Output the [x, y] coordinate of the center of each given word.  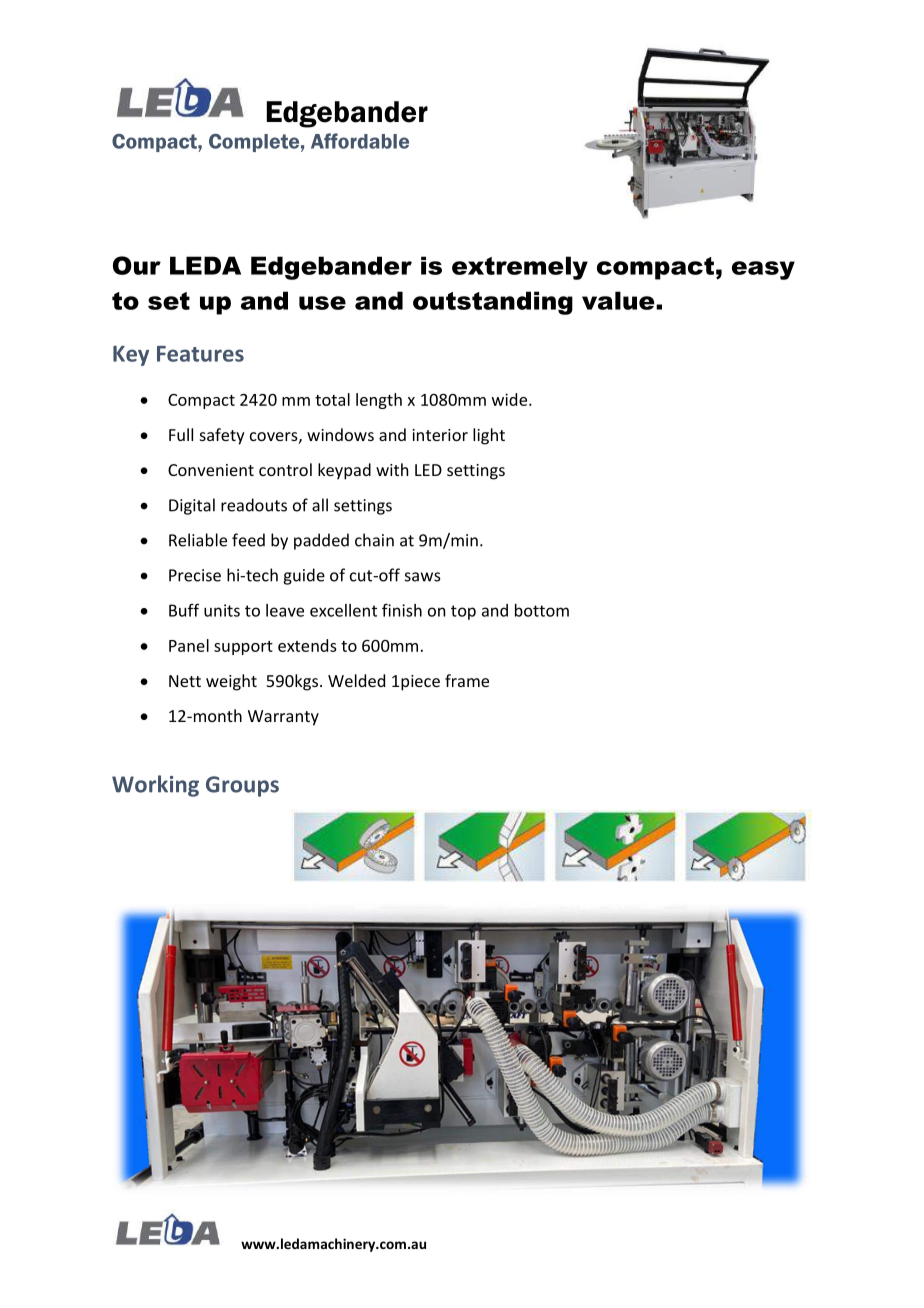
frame [467, 680]
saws [423, 577]
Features [200, 354]
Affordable [360, 141]
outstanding [493, 303]
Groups [242, 786]
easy [763, 270]
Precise [195, 575]
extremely [520, 268]
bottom [542, 610]
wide [511, 399]
